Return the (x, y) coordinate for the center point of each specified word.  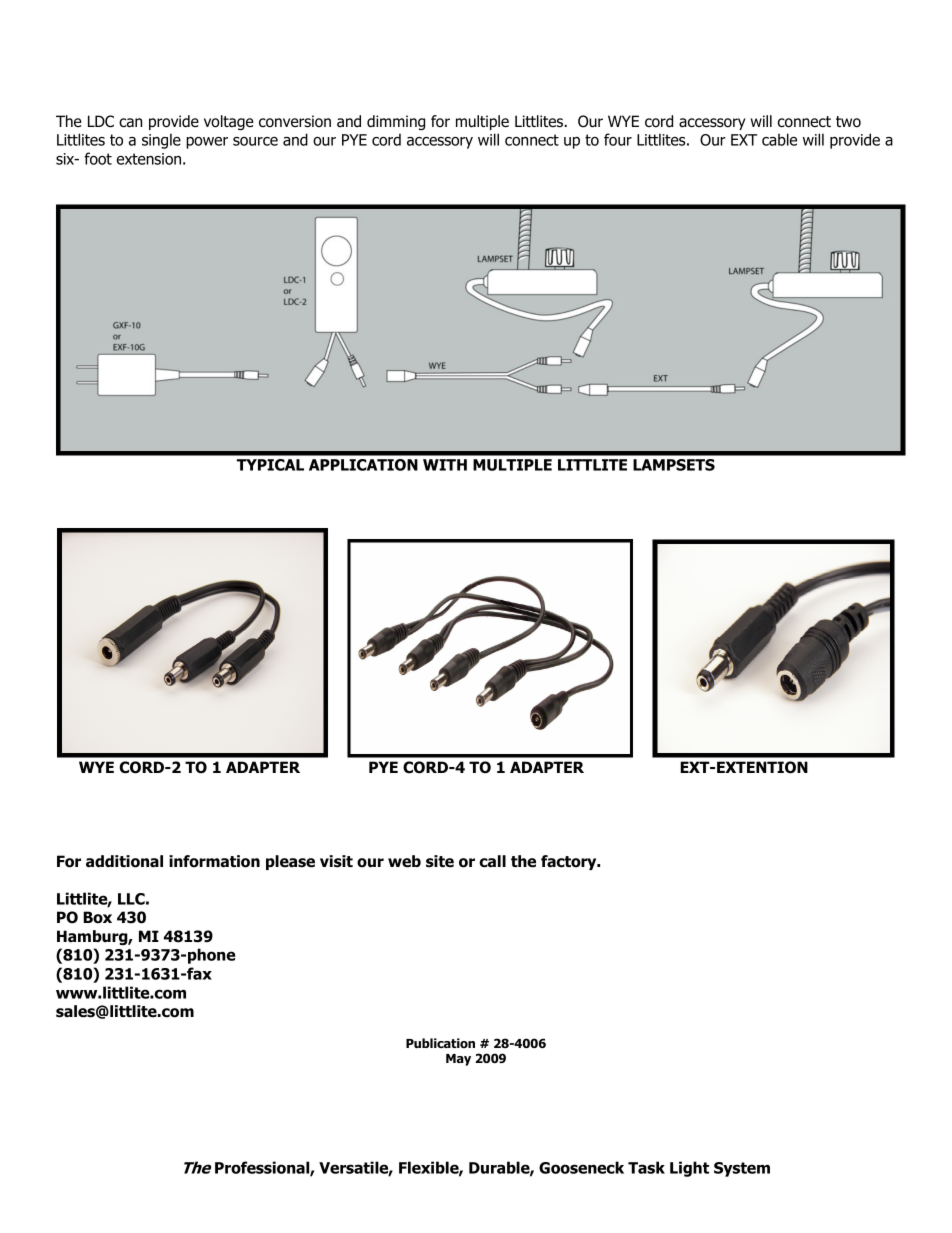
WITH (445, 465)
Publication (440, 1043)
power (207, 143)
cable (779, 139)
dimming (396, 122)
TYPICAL (270, 465)
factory (570, 862)
